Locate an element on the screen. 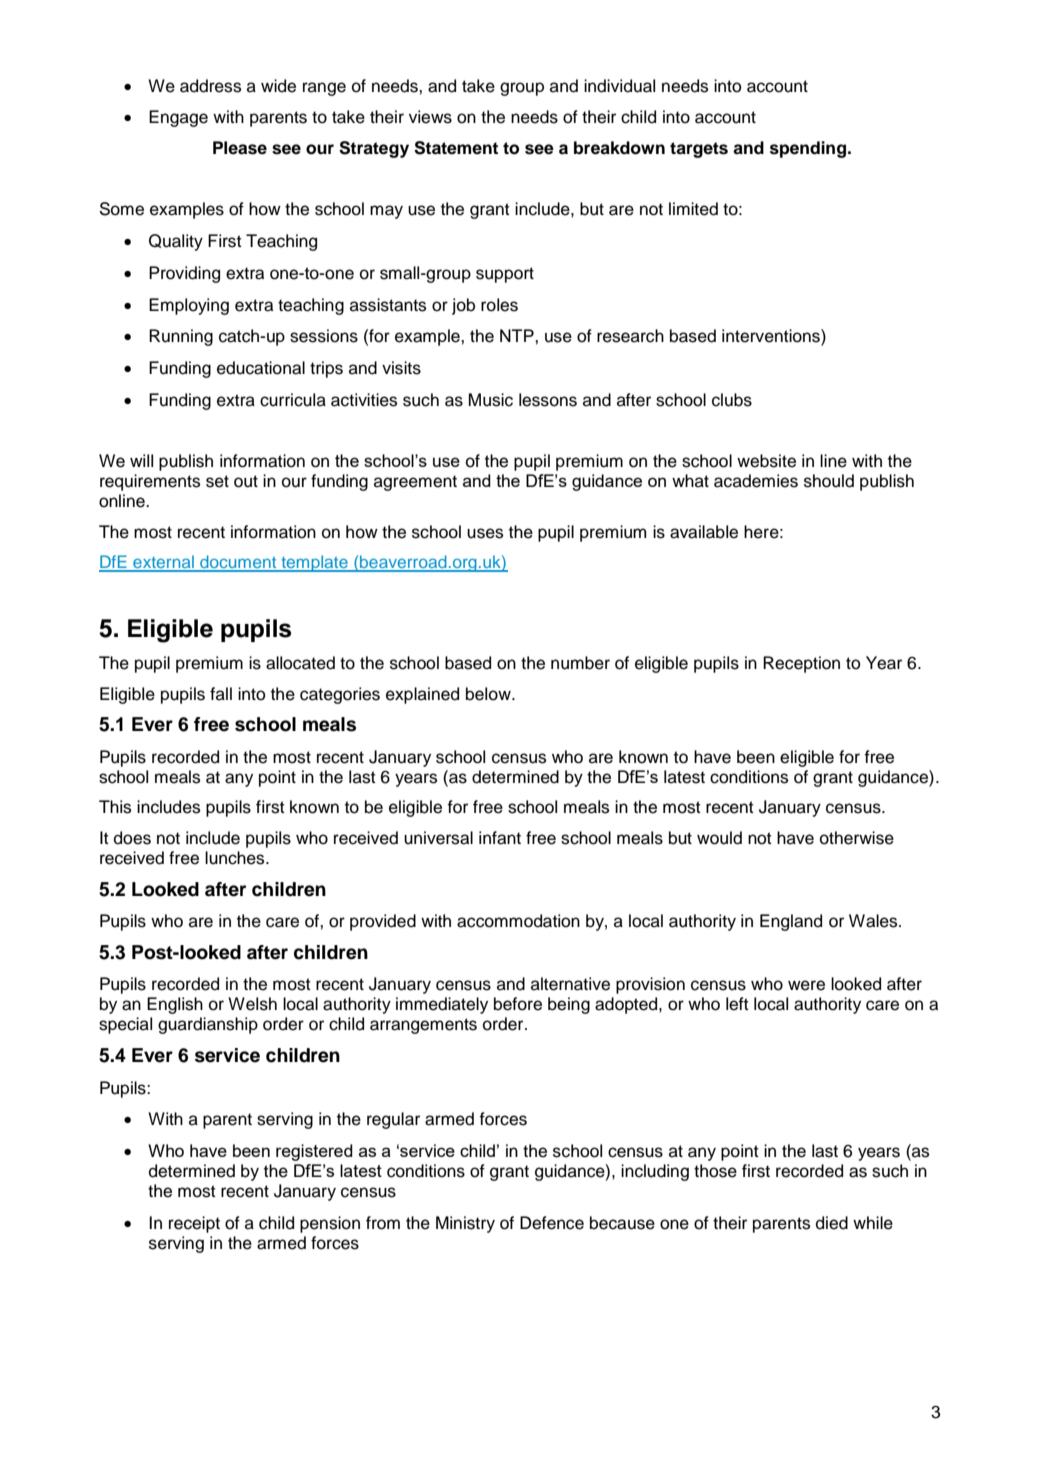 This screenshot has width=1040, height=1471. document is located at coordinates (238, 563).
